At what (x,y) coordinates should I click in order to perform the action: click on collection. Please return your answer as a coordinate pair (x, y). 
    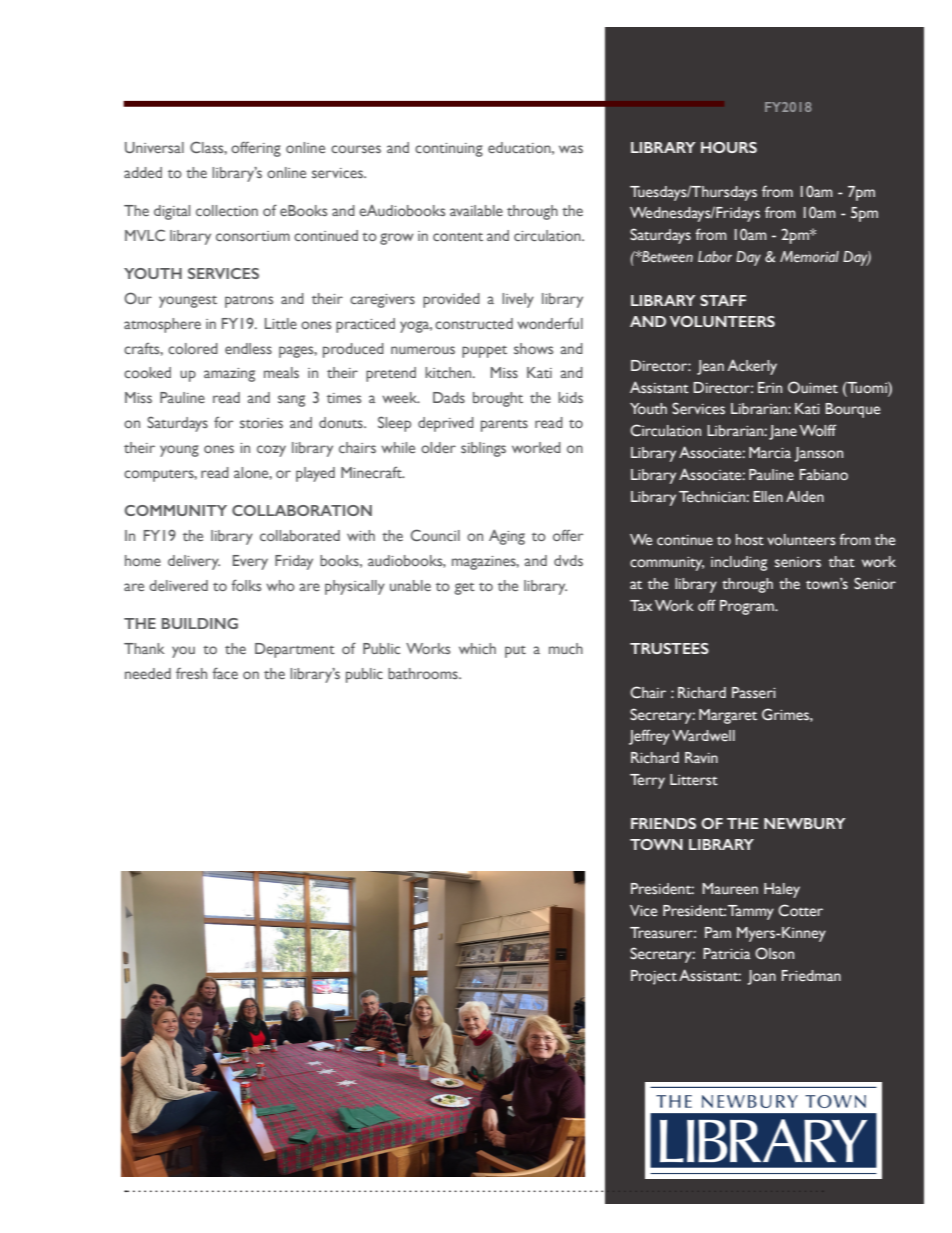
    Looking at the image, I should click on (227, 210).
